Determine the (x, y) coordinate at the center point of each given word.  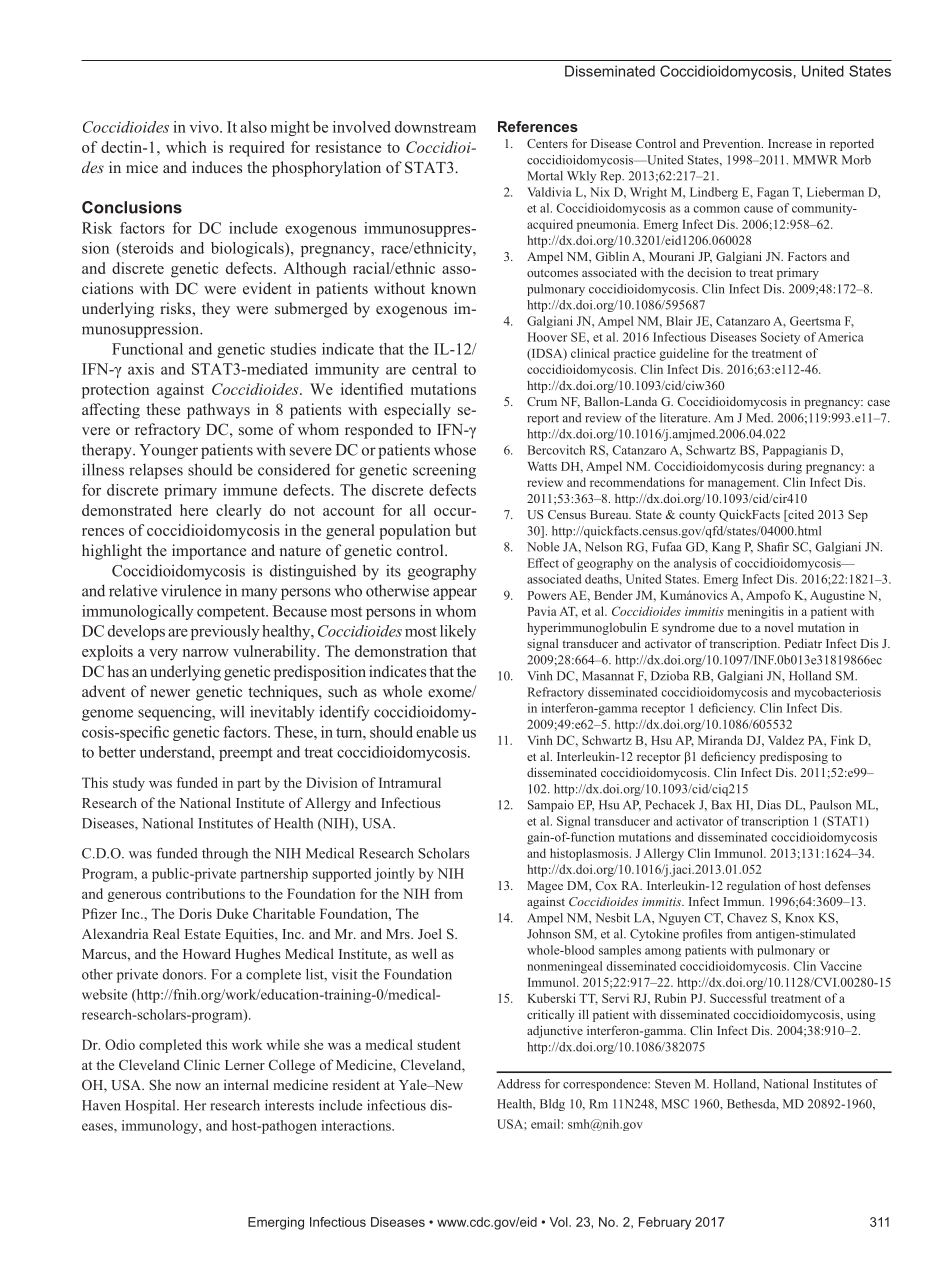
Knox (799, 918)
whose (455, 450)
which (186, 147)
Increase (790, 143)
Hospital (151, 1107)
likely (458, 632)
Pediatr (803, 643)
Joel (430, 933)
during (784, 467)
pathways (218, 411)
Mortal (545, 176)
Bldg (552, 1105)
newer (170, 693)
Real (166, 933)
